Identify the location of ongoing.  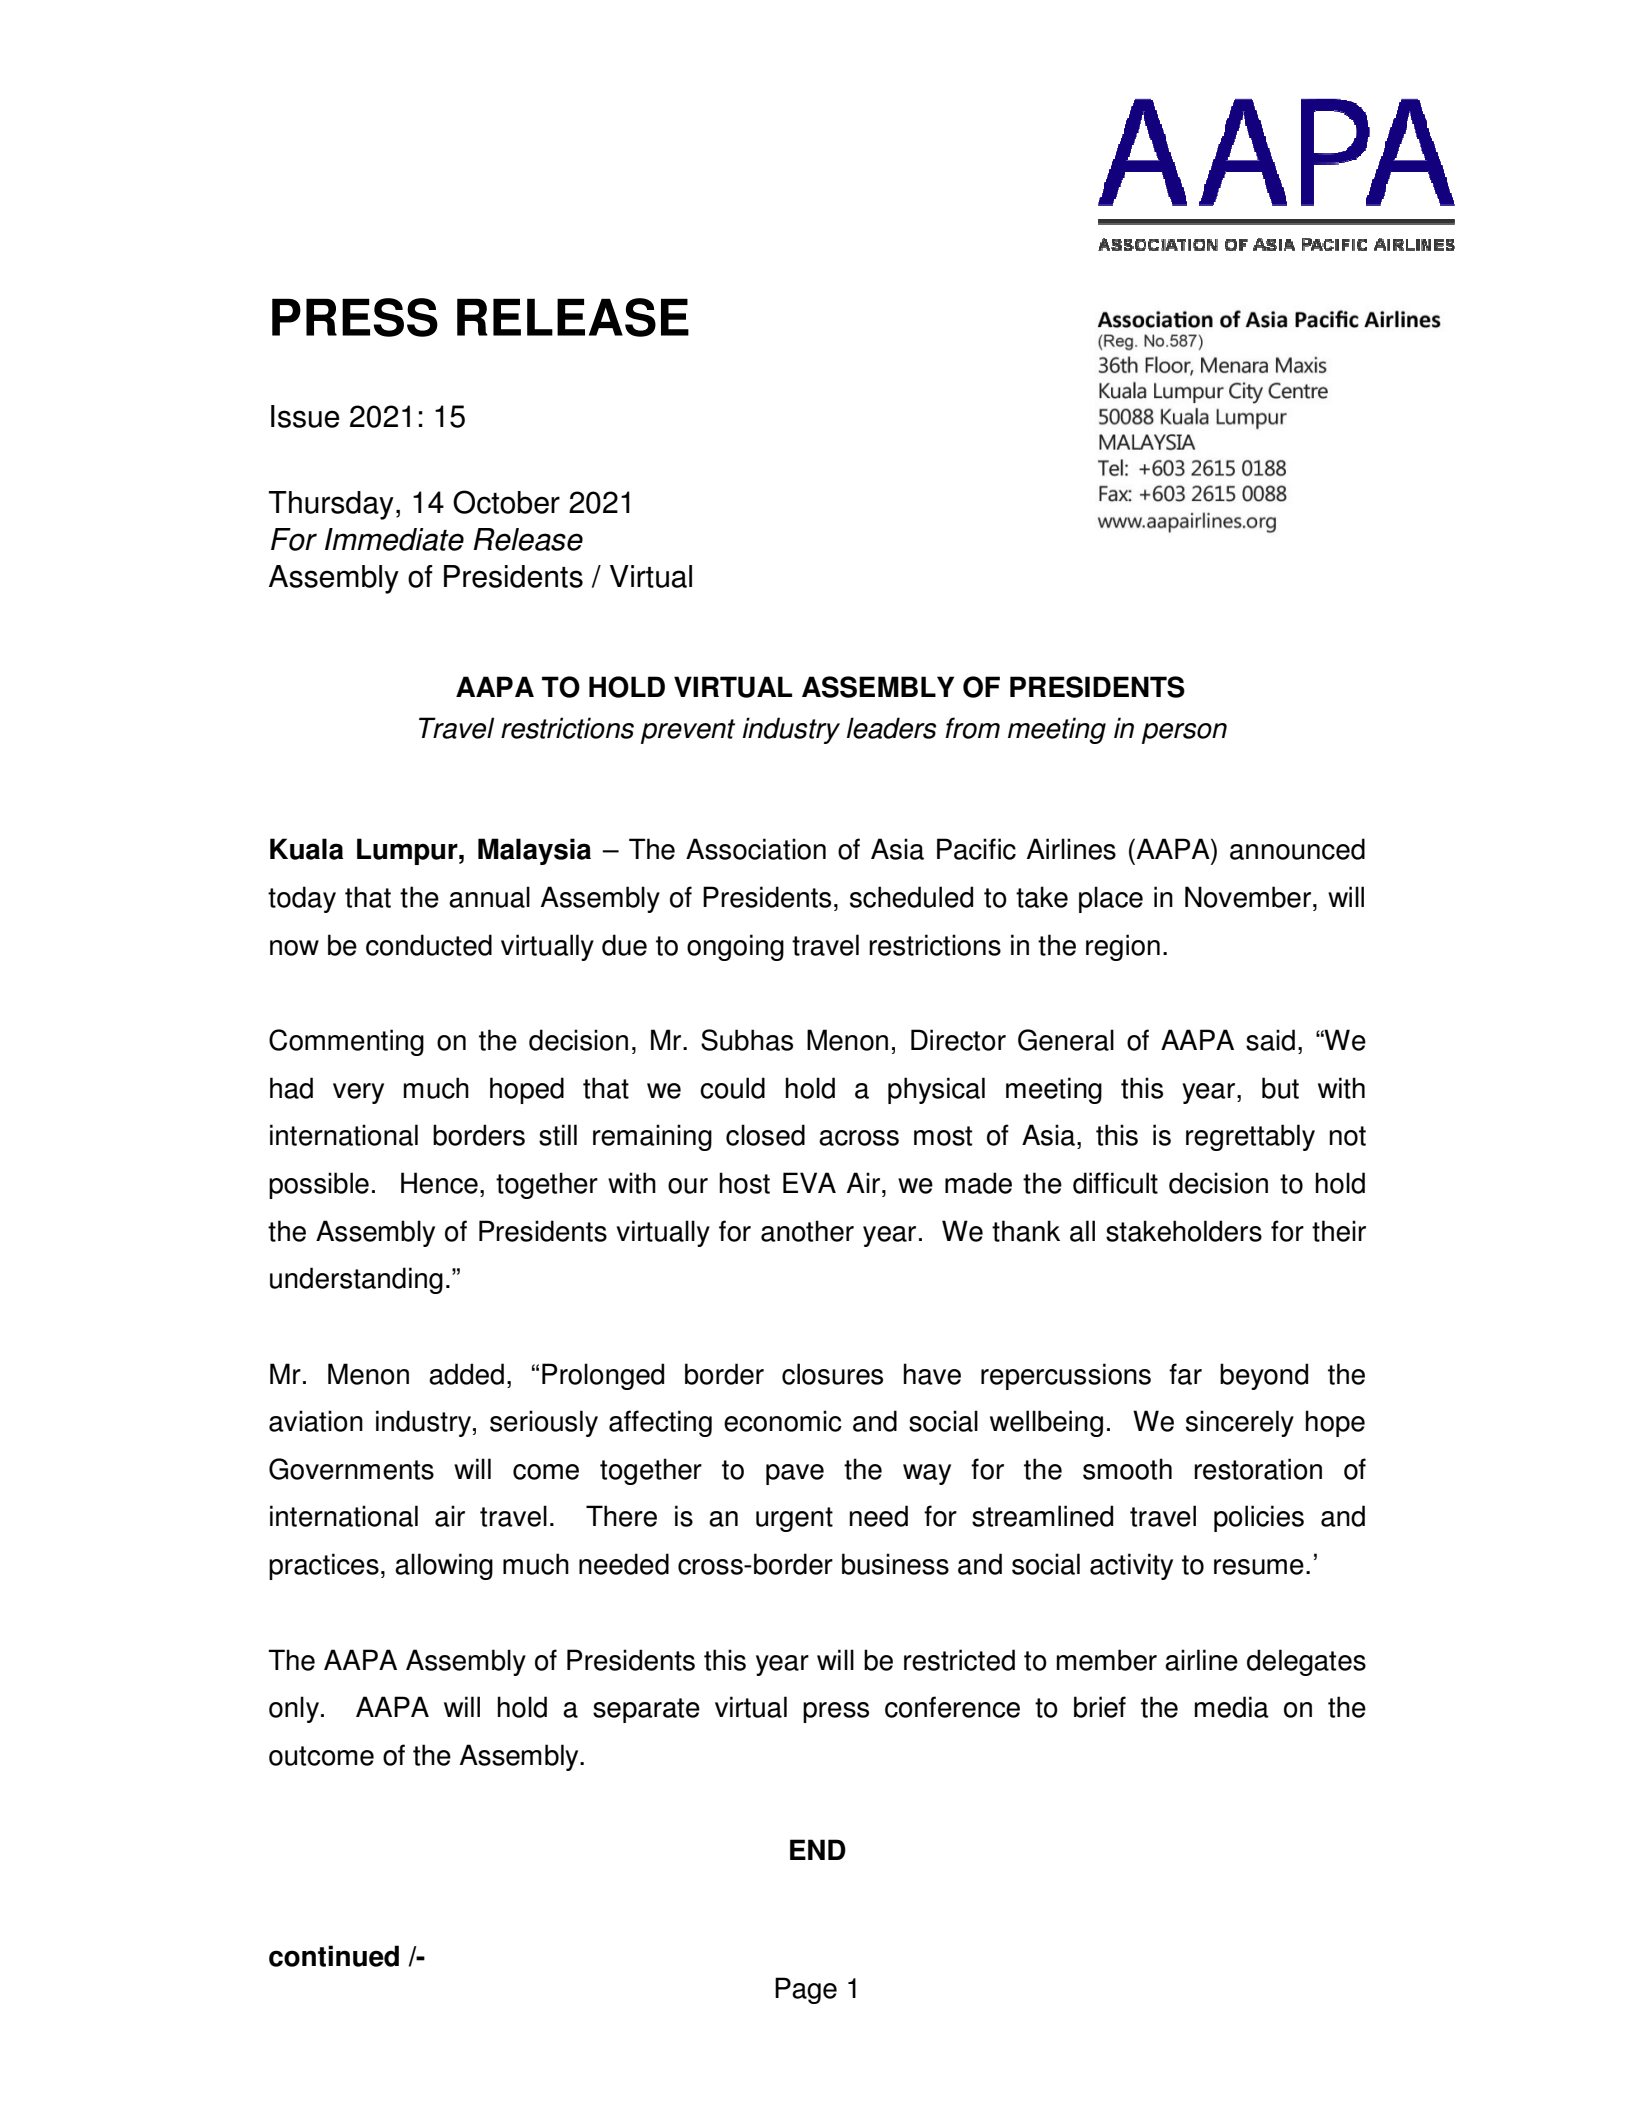
(735, 947).
